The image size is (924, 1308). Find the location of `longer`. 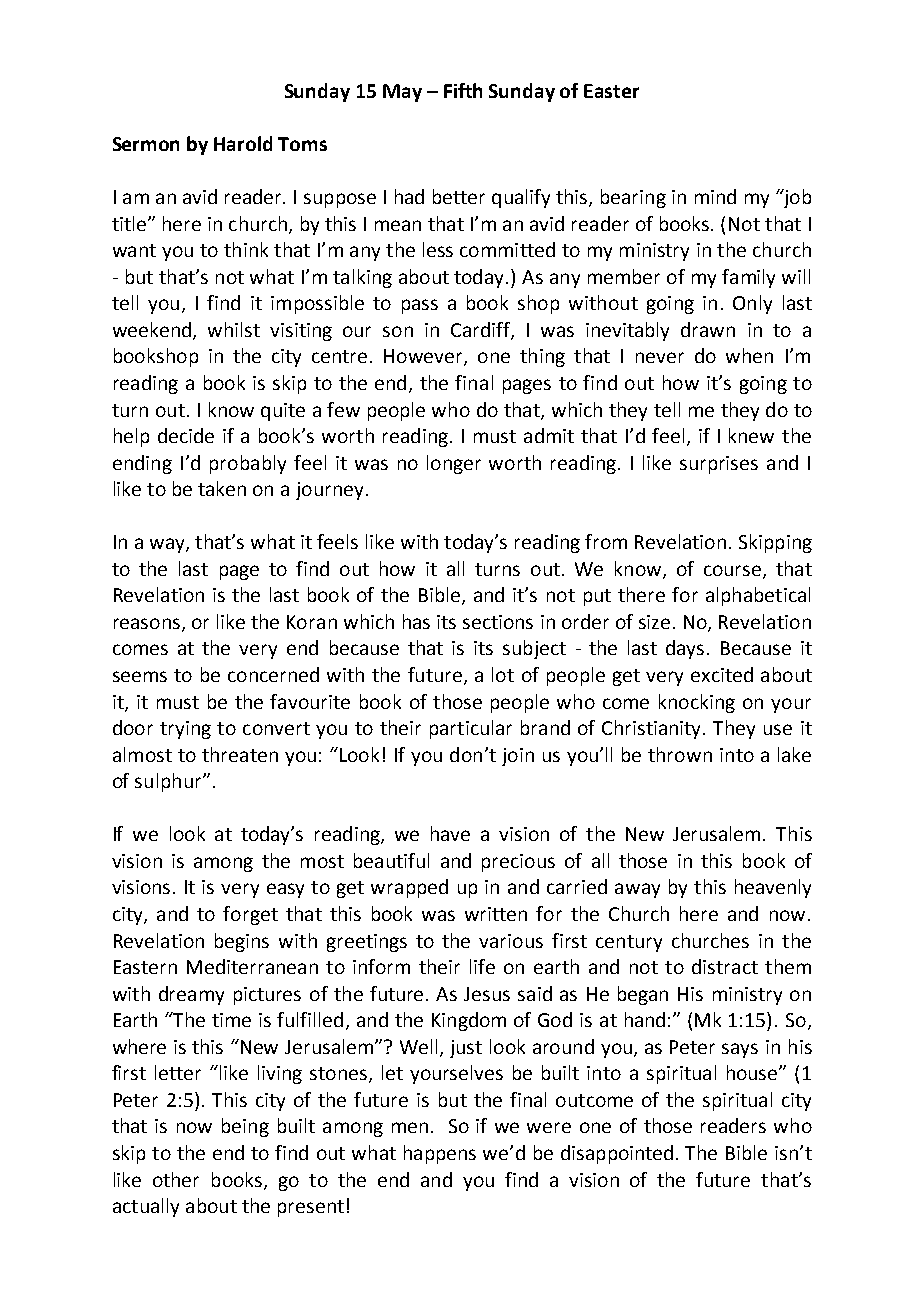

longer is located at coordinates (454, 464).
